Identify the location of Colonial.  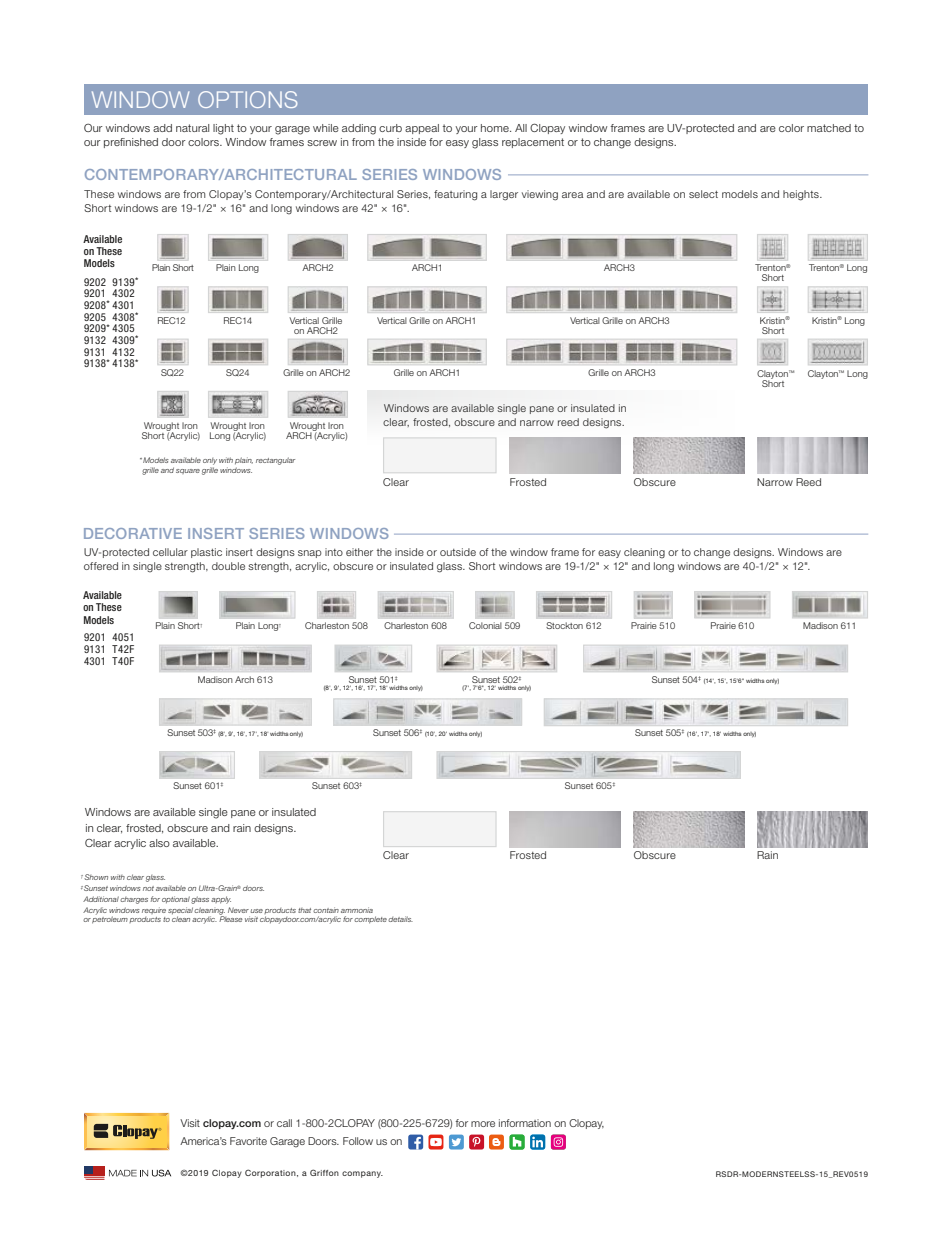
(485, 625).
